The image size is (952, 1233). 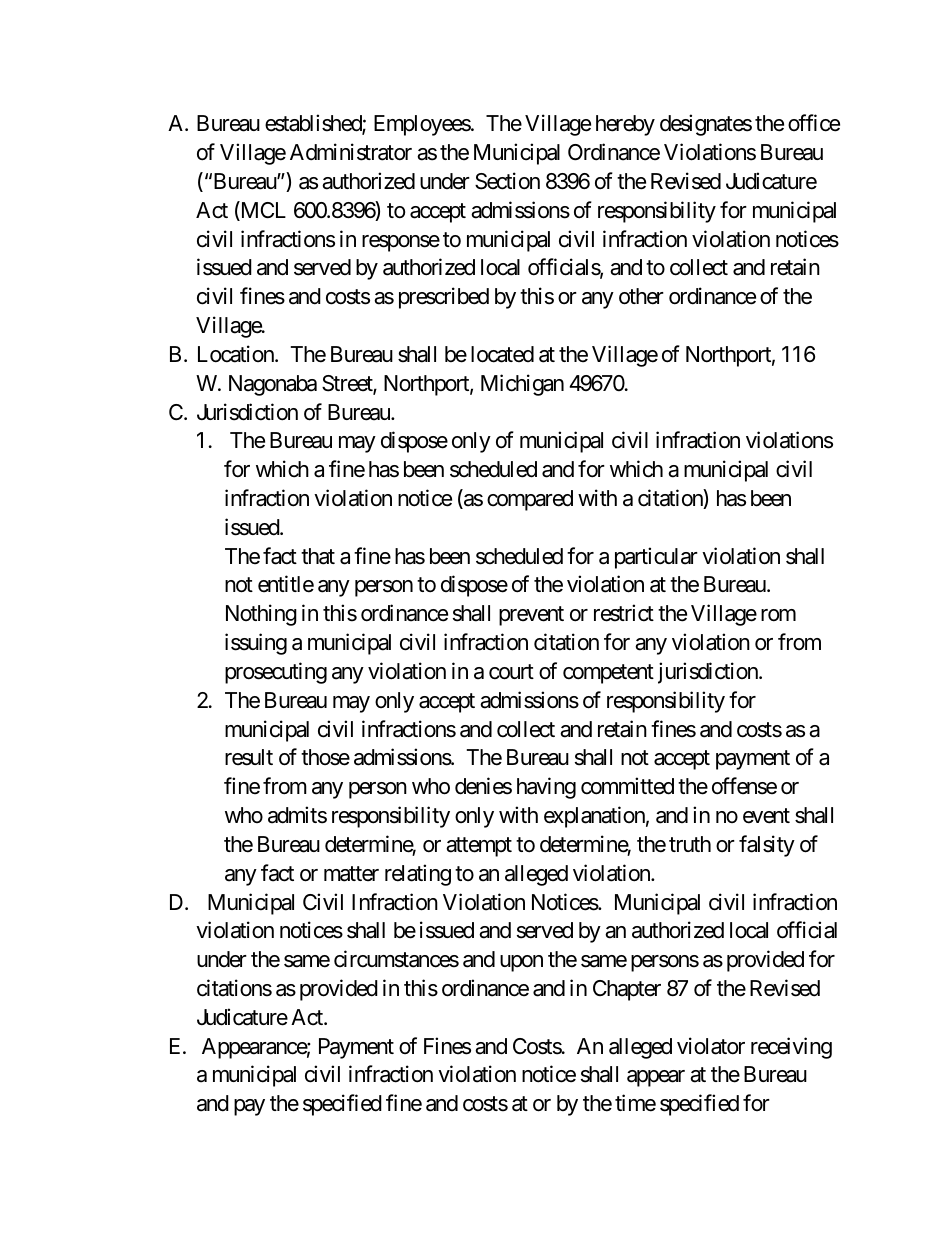 What do you see at coordinates (625, 125) in the document?
I see `hereby` at bounding box center [625, 125].
